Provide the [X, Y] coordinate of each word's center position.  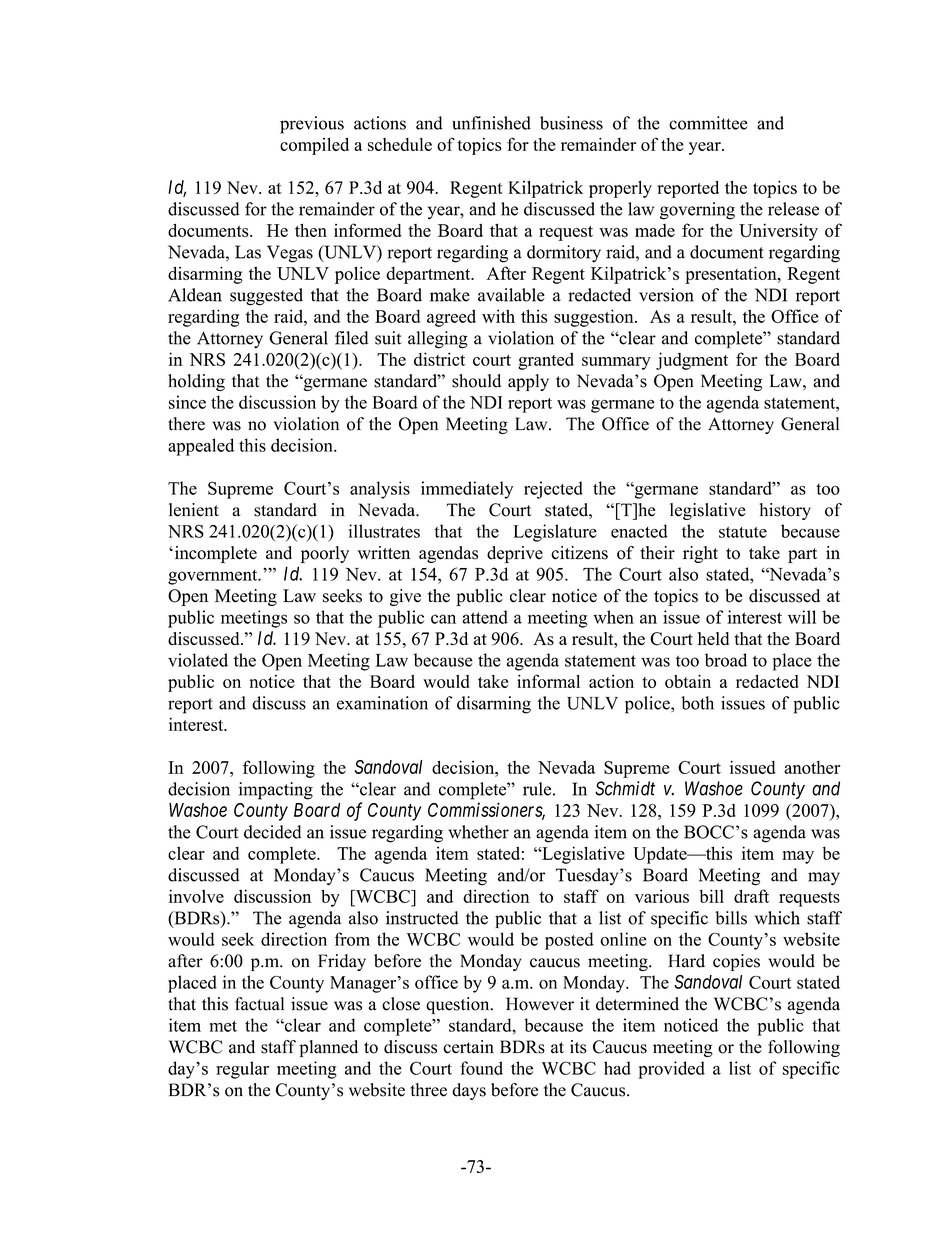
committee [708, 123]
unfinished [491, 123]
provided [671, 1070]
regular [242, 1070]
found [481, 1068]
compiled [314, 146]
